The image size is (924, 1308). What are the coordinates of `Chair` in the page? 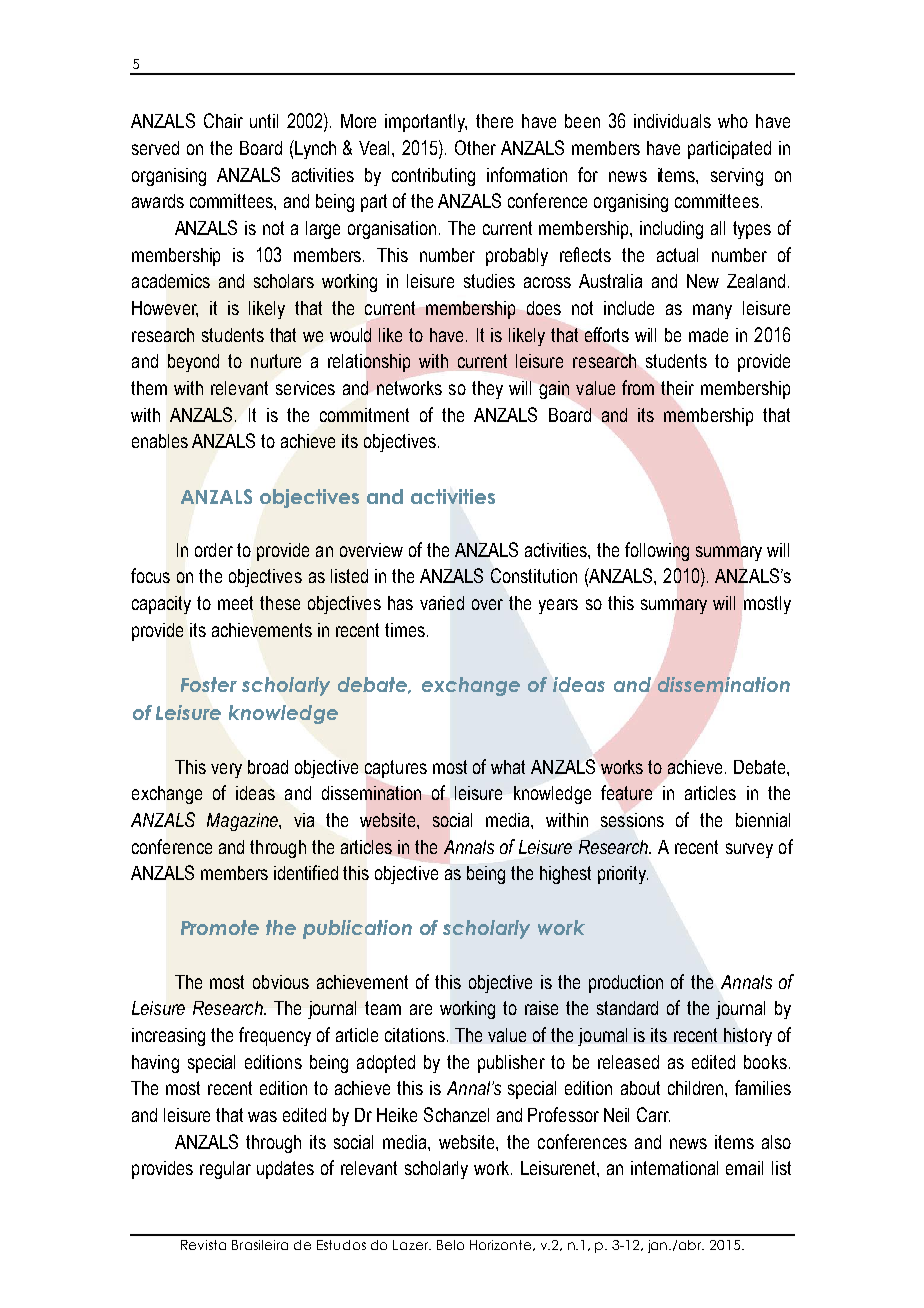 It's located at (223, 120).
